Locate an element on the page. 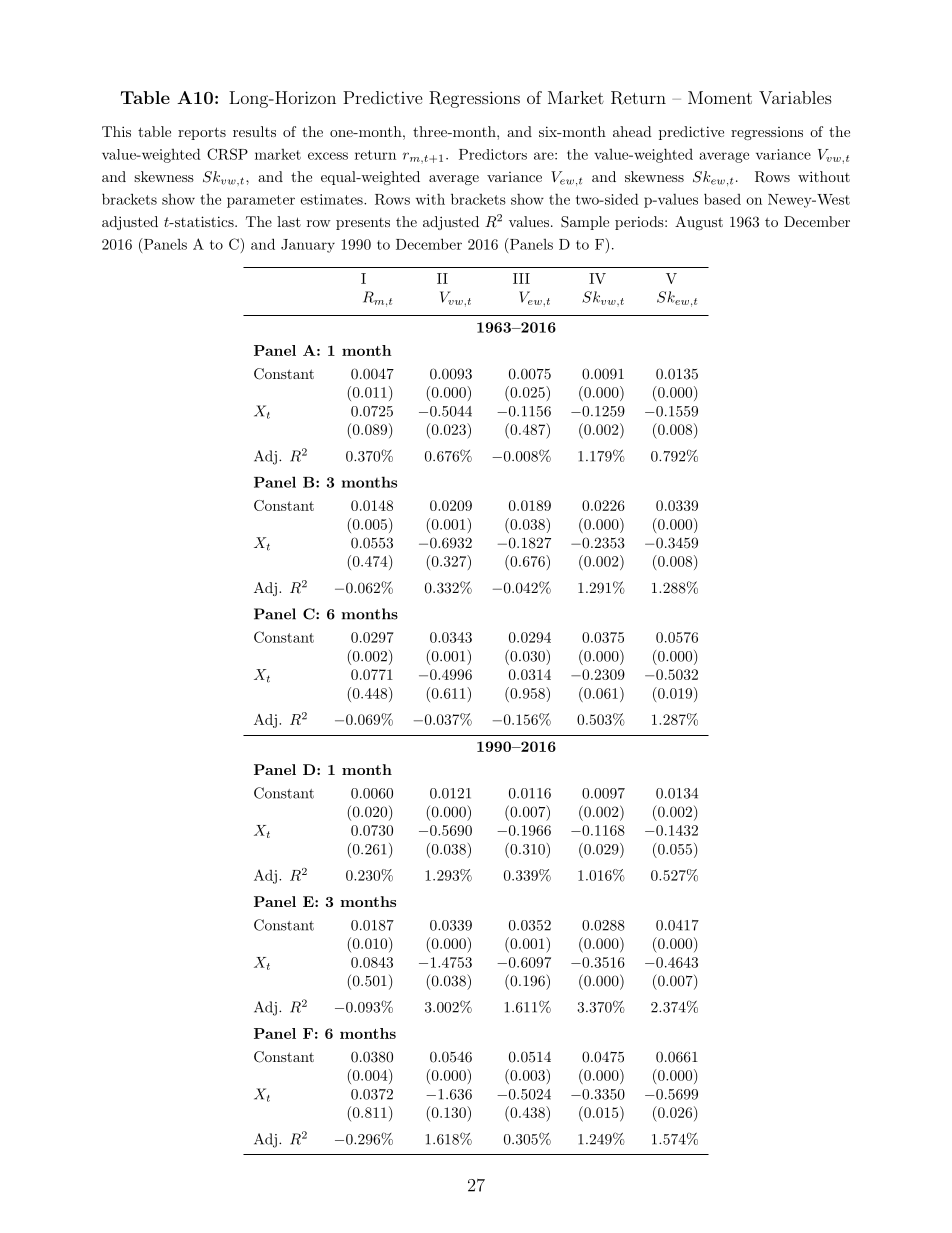 This document has height=1233, width=952. January is located at coordinates (308, 246).
